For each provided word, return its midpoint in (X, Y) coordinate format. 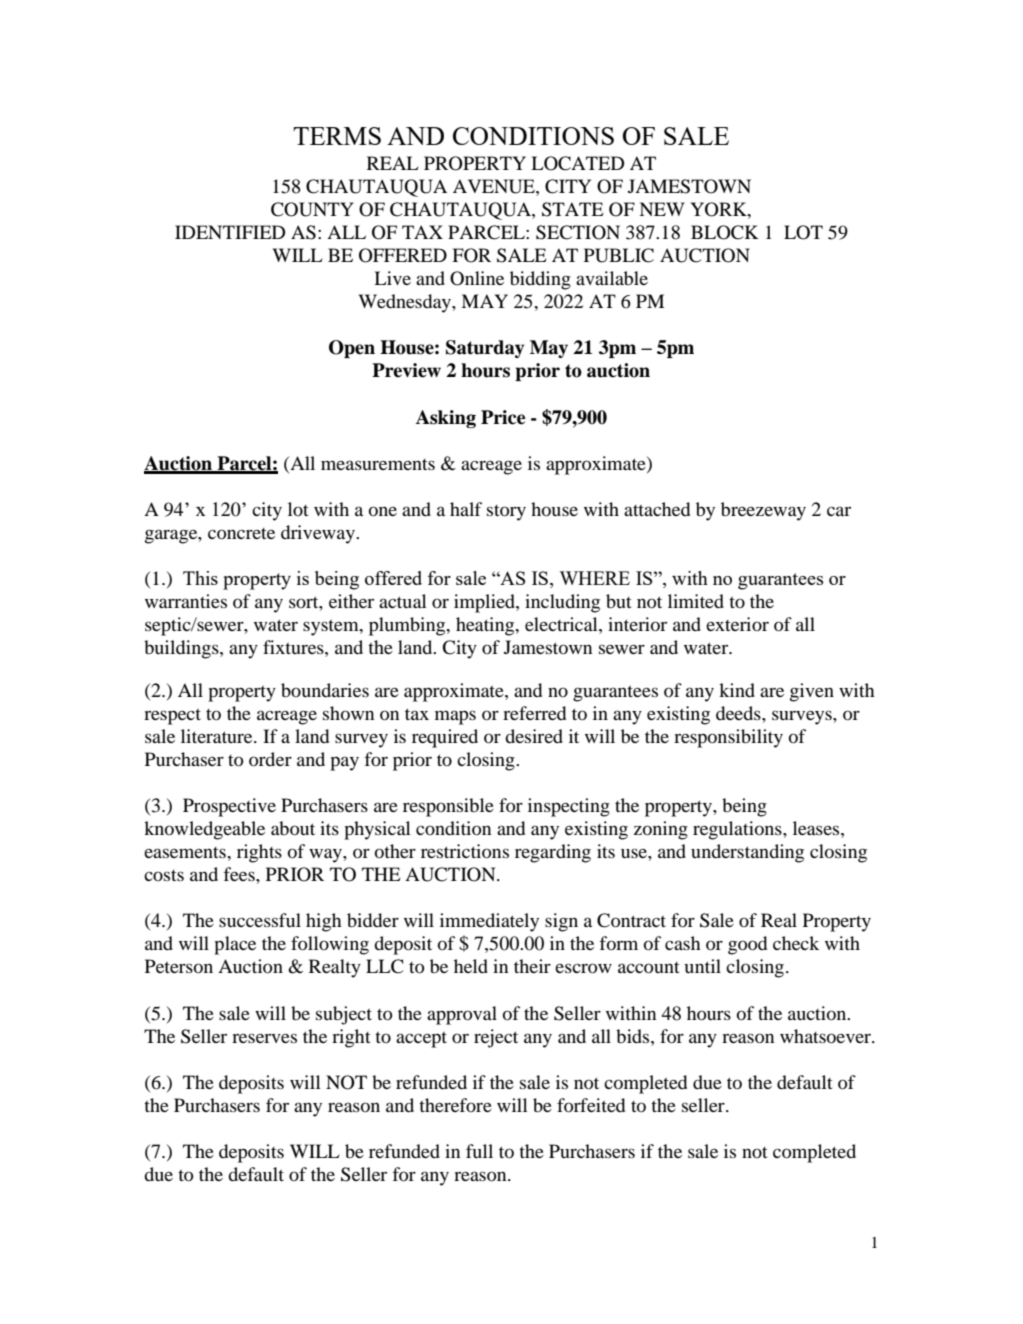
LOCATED (577, 163)
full (479, 1151)
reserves (264, 1038)
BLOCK (725, 232)
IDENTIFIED (230, 232)
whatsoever (827, 1036)
